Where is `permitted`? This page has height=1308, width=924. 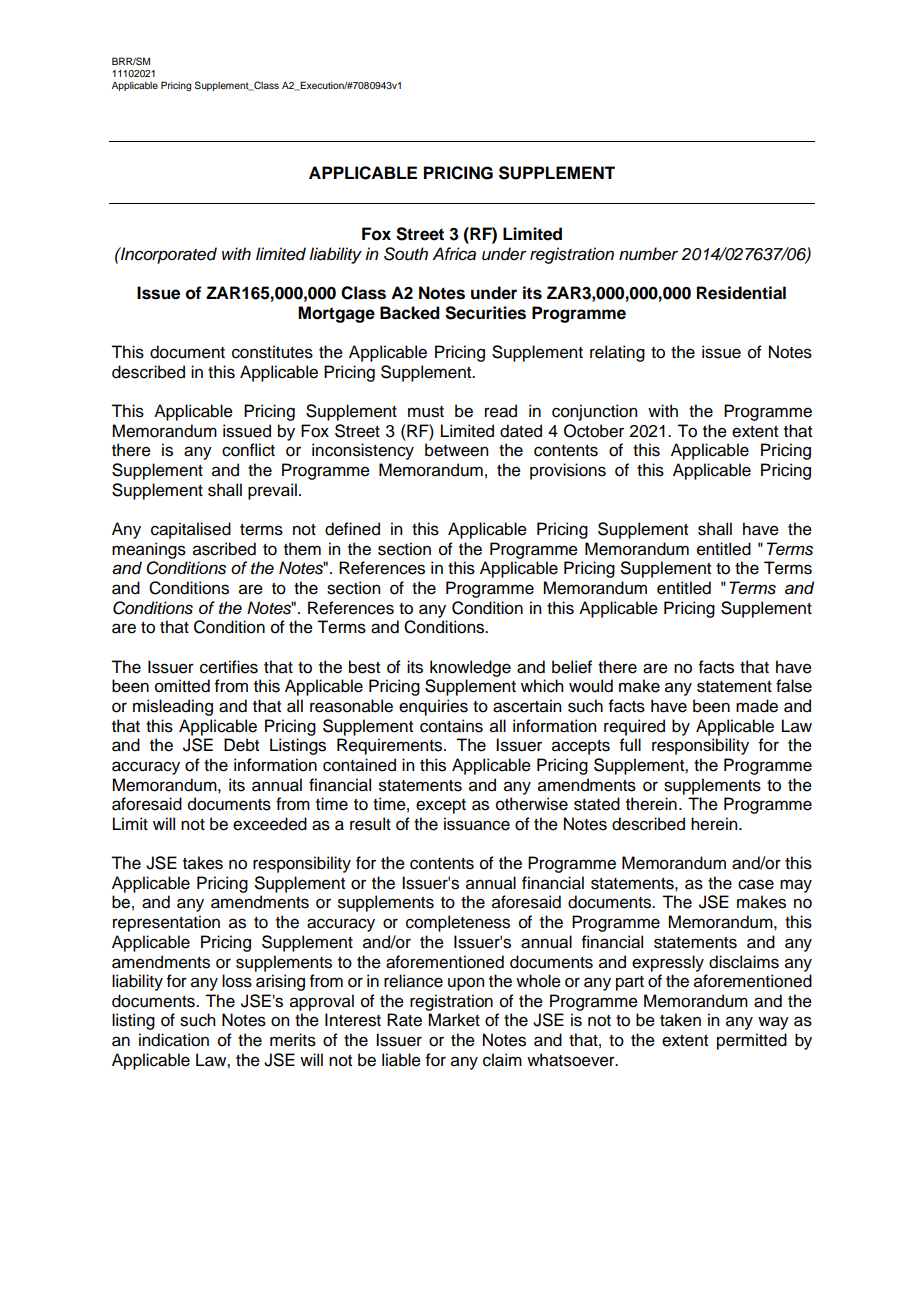
permitted is located at coordinates (752, 1041).
